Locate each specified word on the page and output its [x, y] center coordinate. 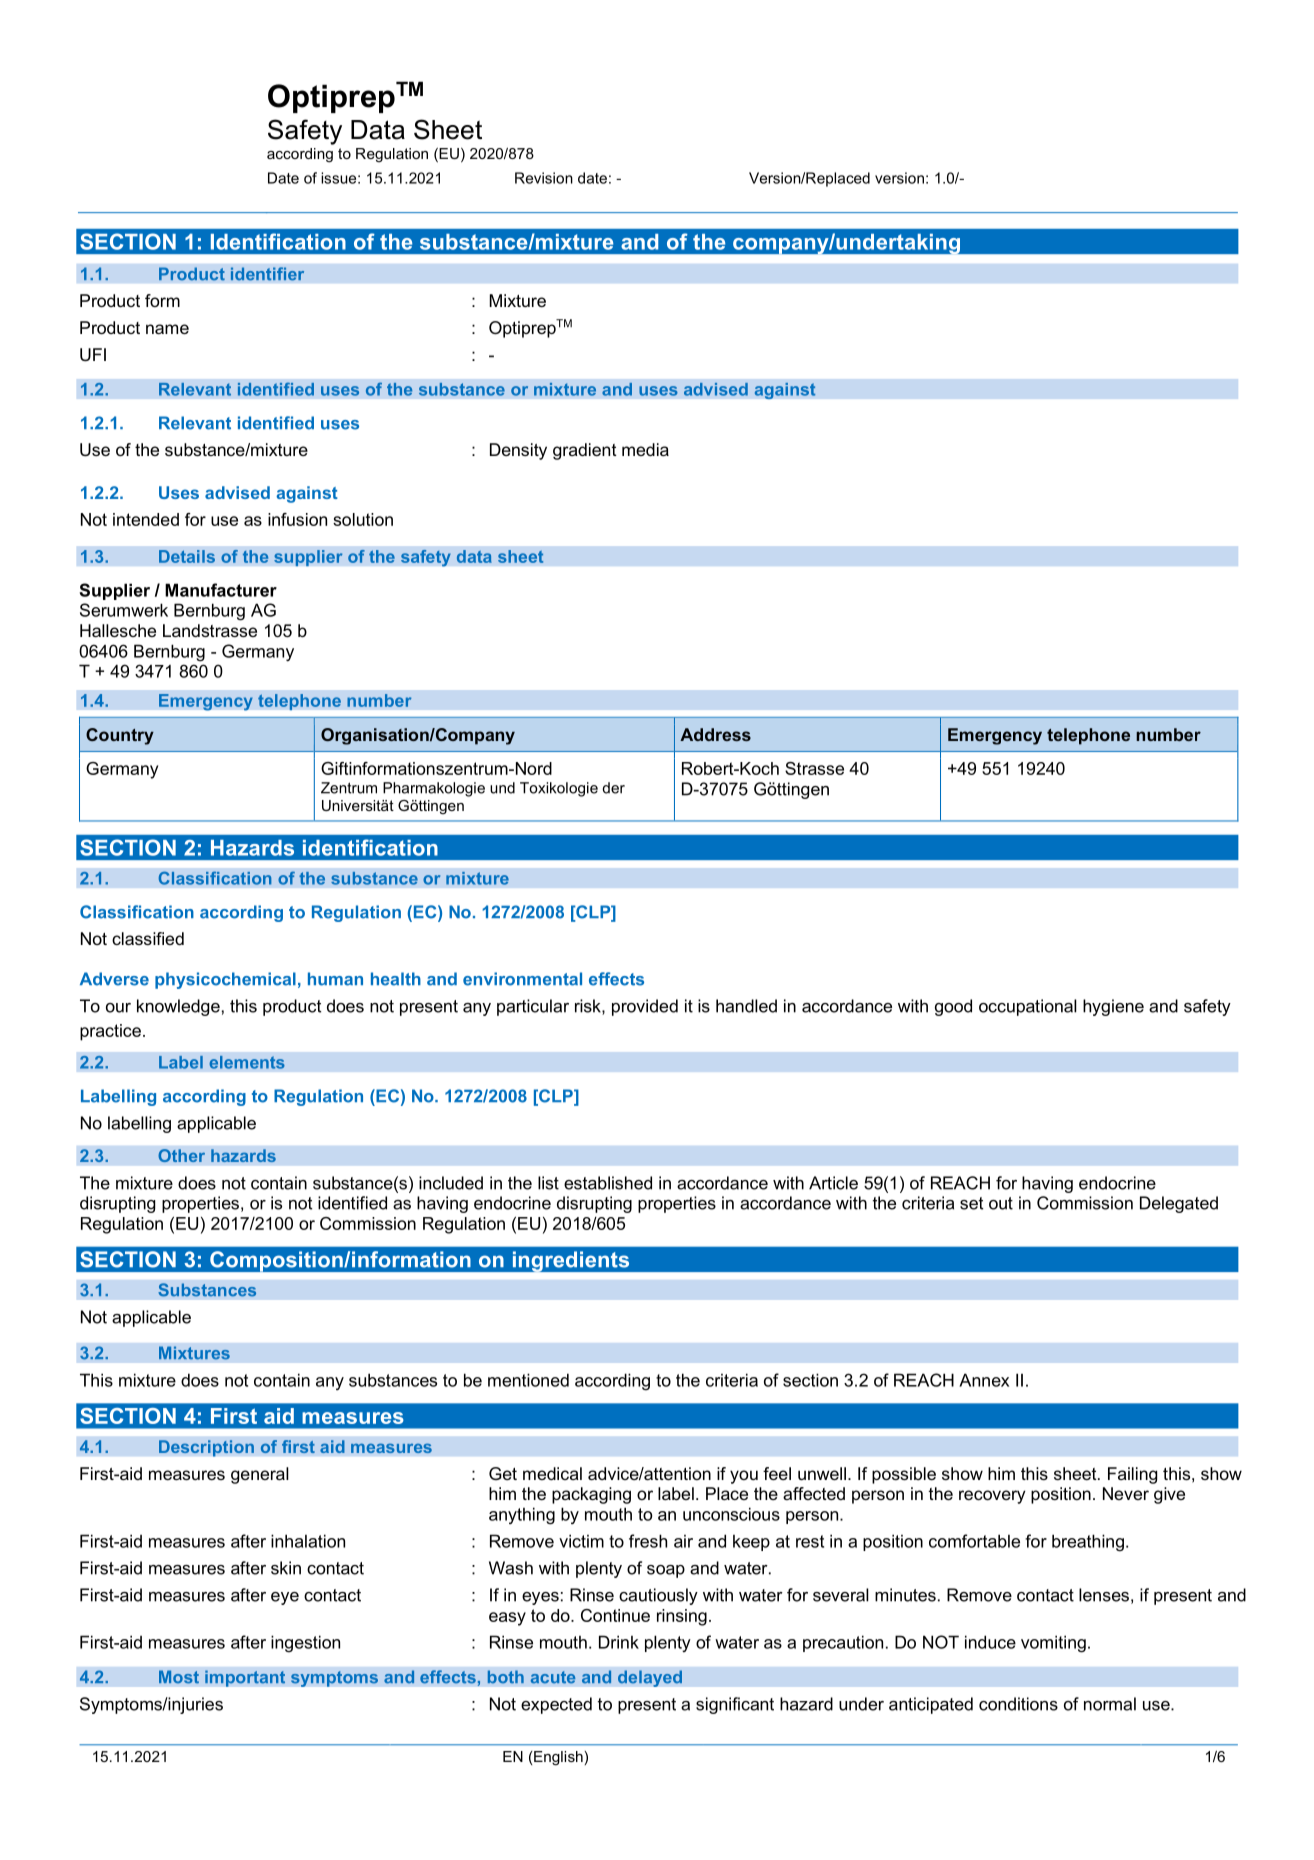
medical [552, 1473]
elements [247, 1062]
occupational [1028, 1007]
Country [120, 736]
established [608, 1183]
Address [715, 734]
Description [206, 1448]
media [645, 449]
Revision [544, 178]
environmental [522, 979]
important [245, 1678]
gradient [585, 451]
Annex [984, 1380]
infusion [297, 519]
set [971, 1203]
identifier [267, 274]
